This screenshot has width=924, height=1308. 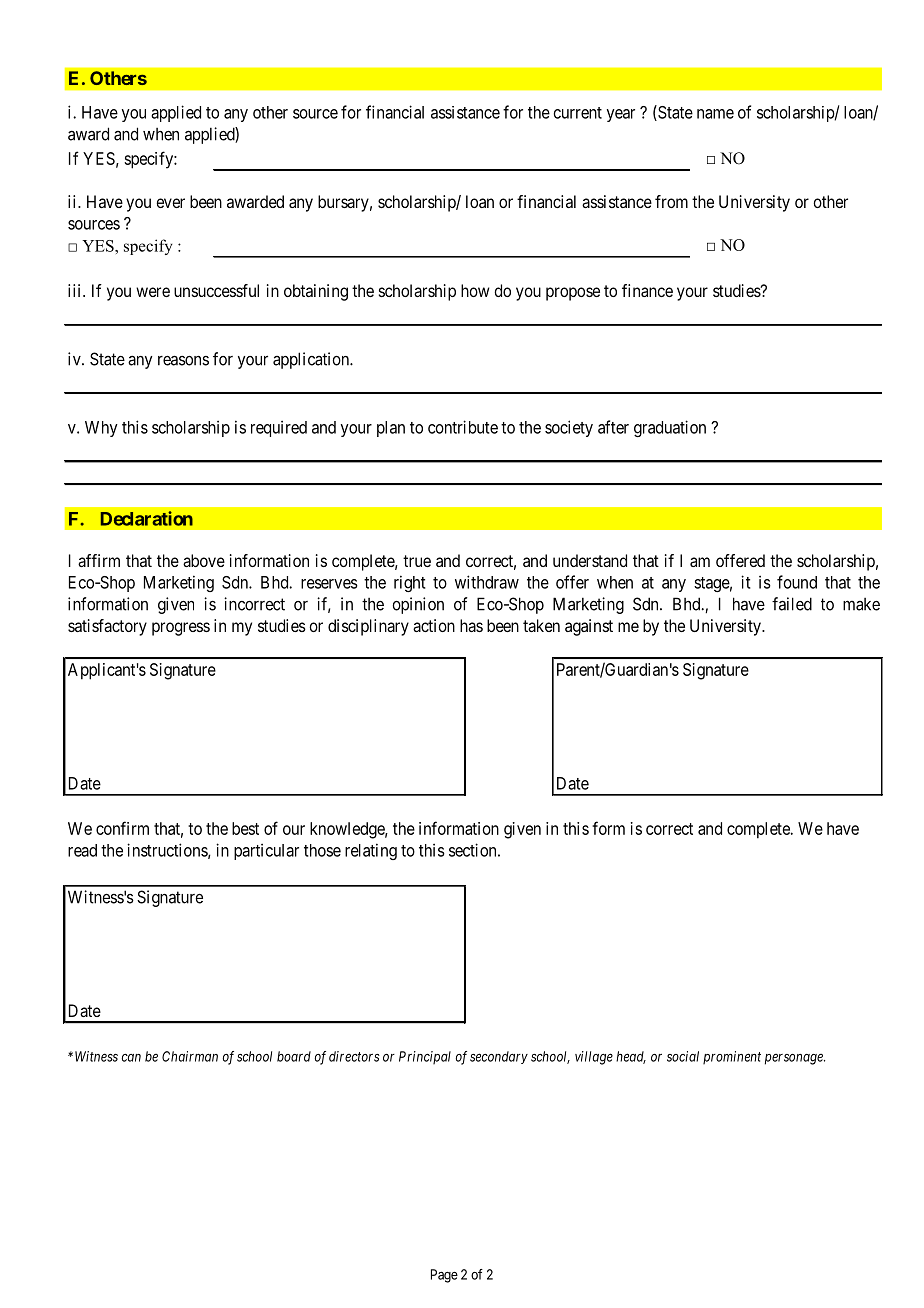 I want to click on current, so click(x=578, y=113).
